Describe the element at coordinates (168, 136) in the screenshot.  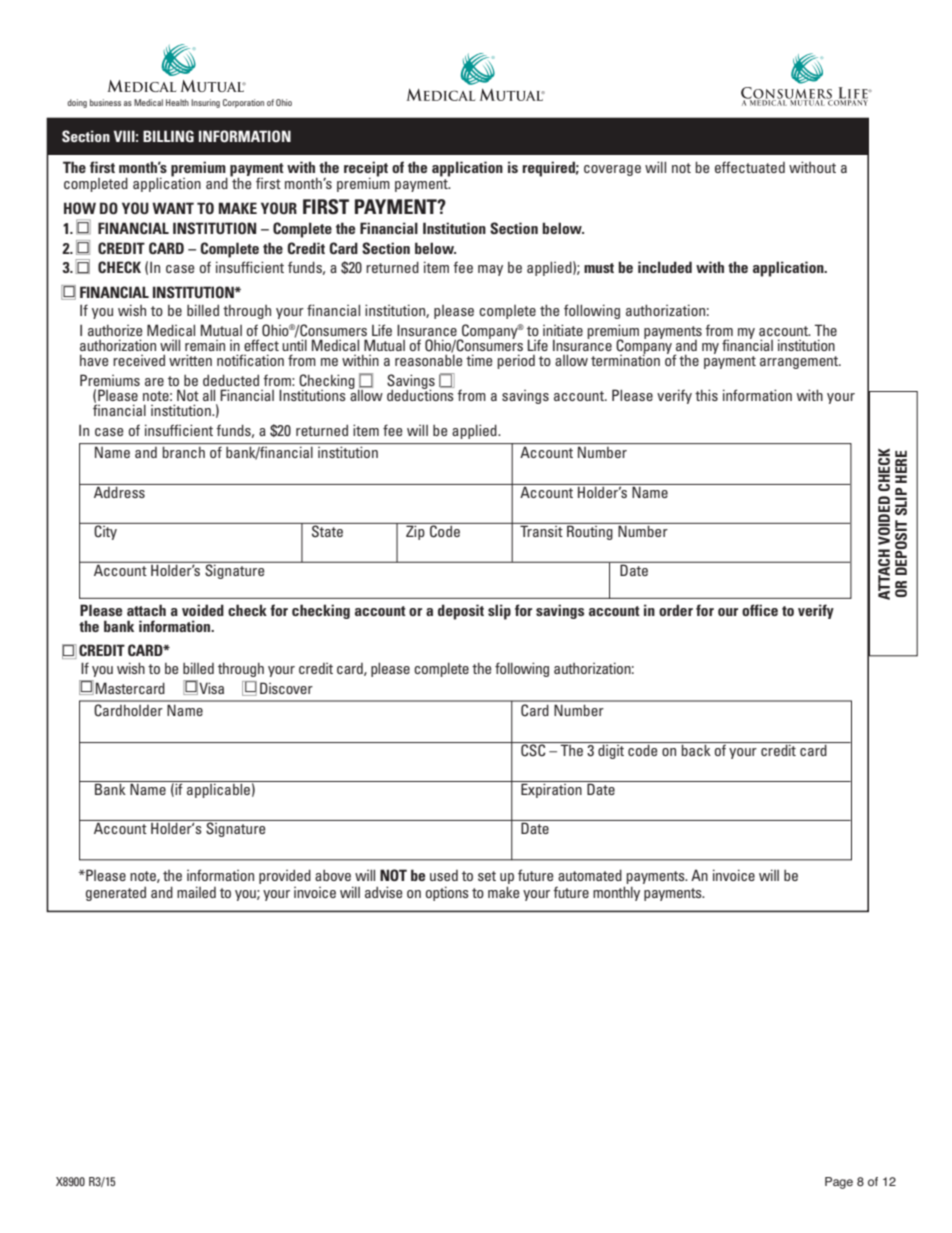
I see `BILLING` at that location.
